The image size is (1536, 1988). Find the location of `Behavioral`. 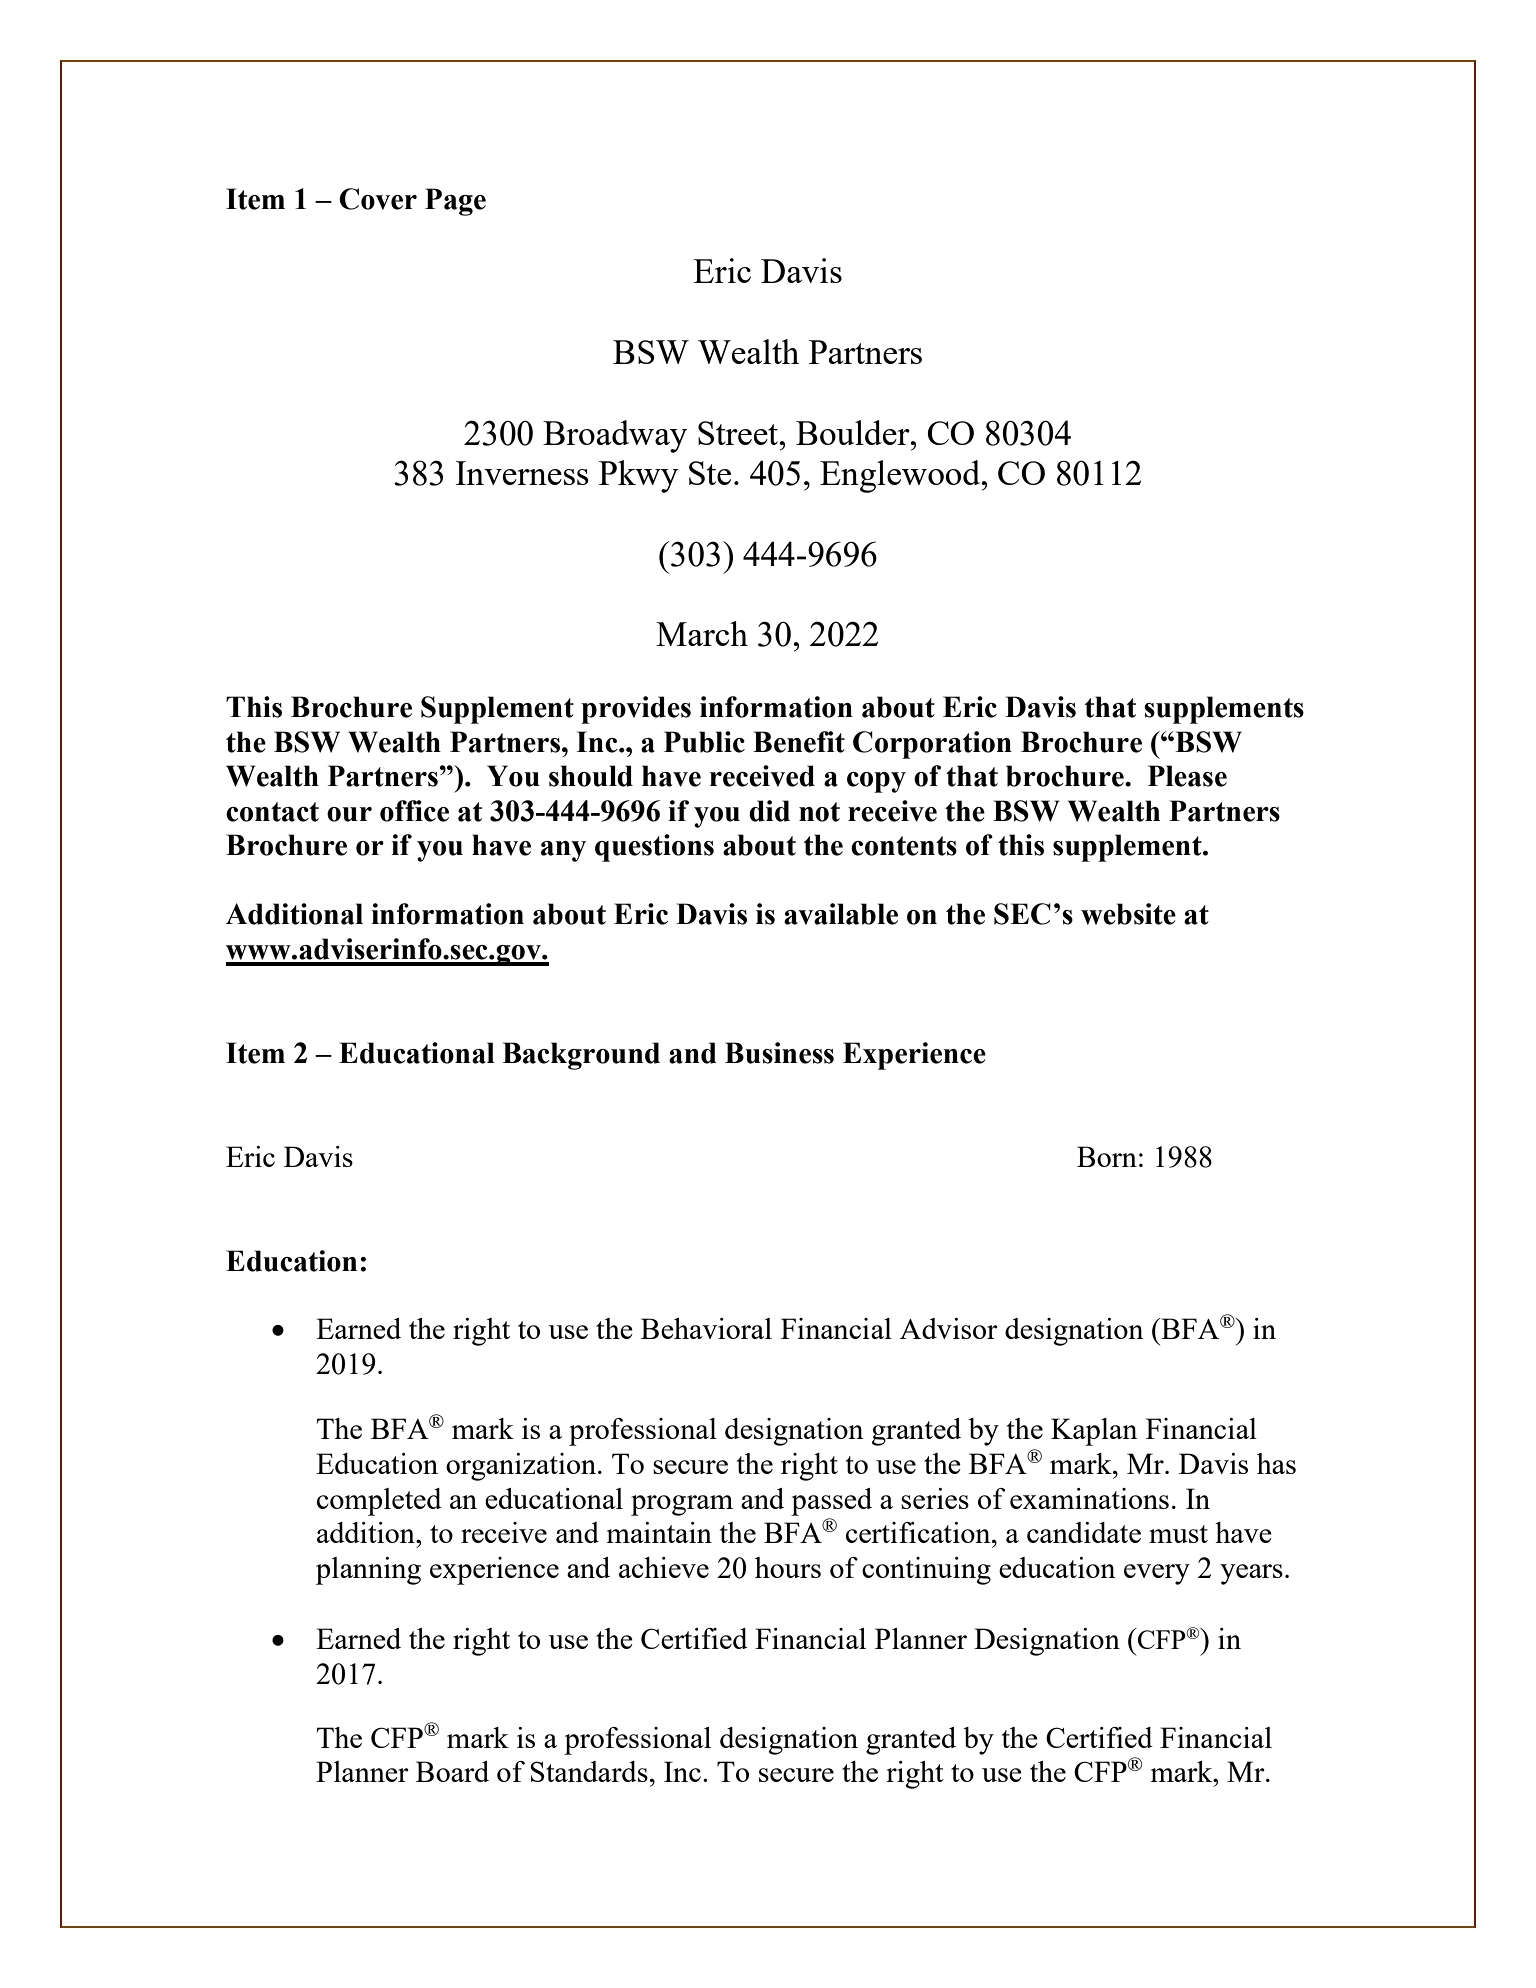

Behavioral is located at coordinates (706, 1328).
